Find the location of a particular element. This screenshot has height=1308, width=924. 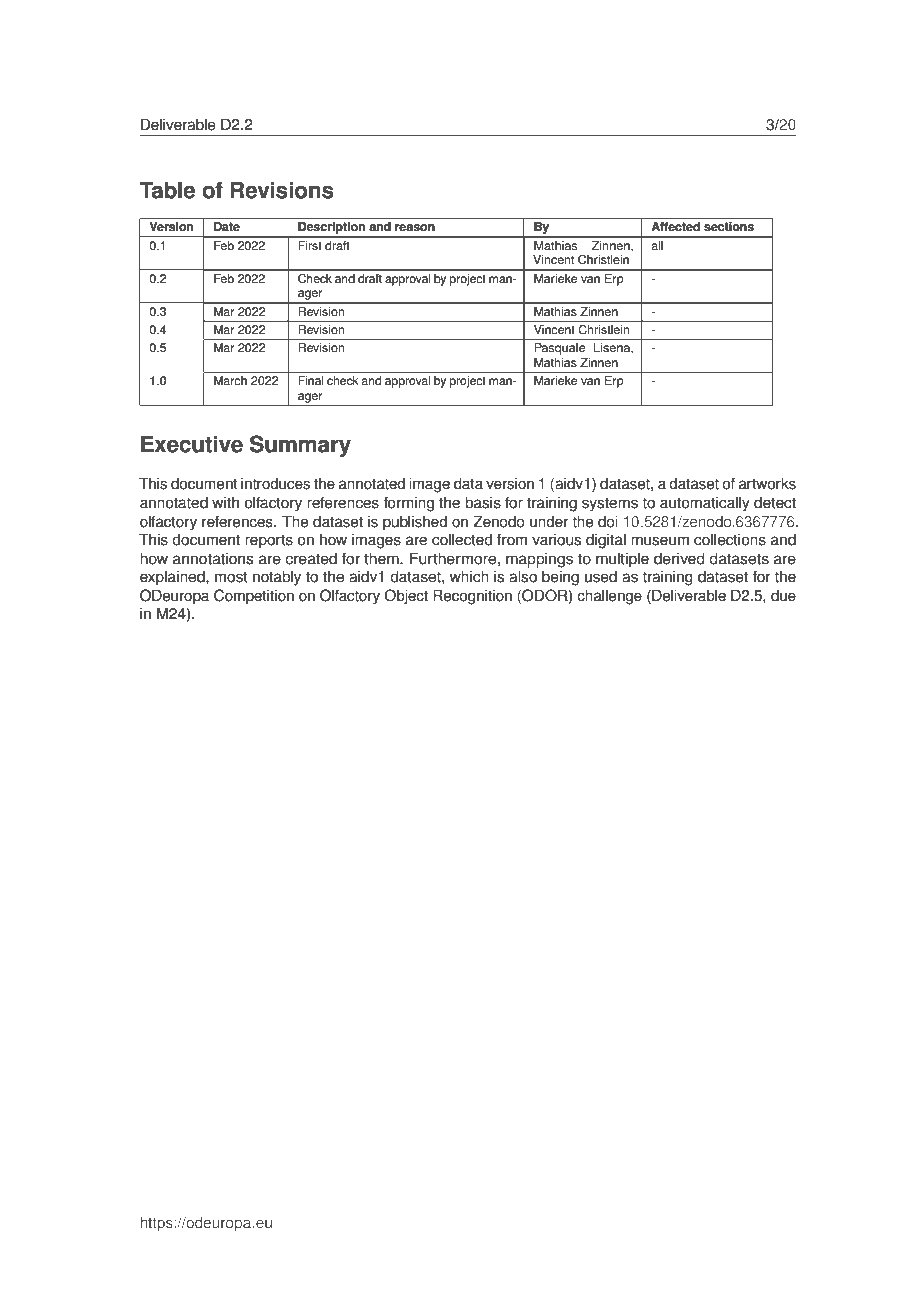

which is located at coordinates (469, 576).
